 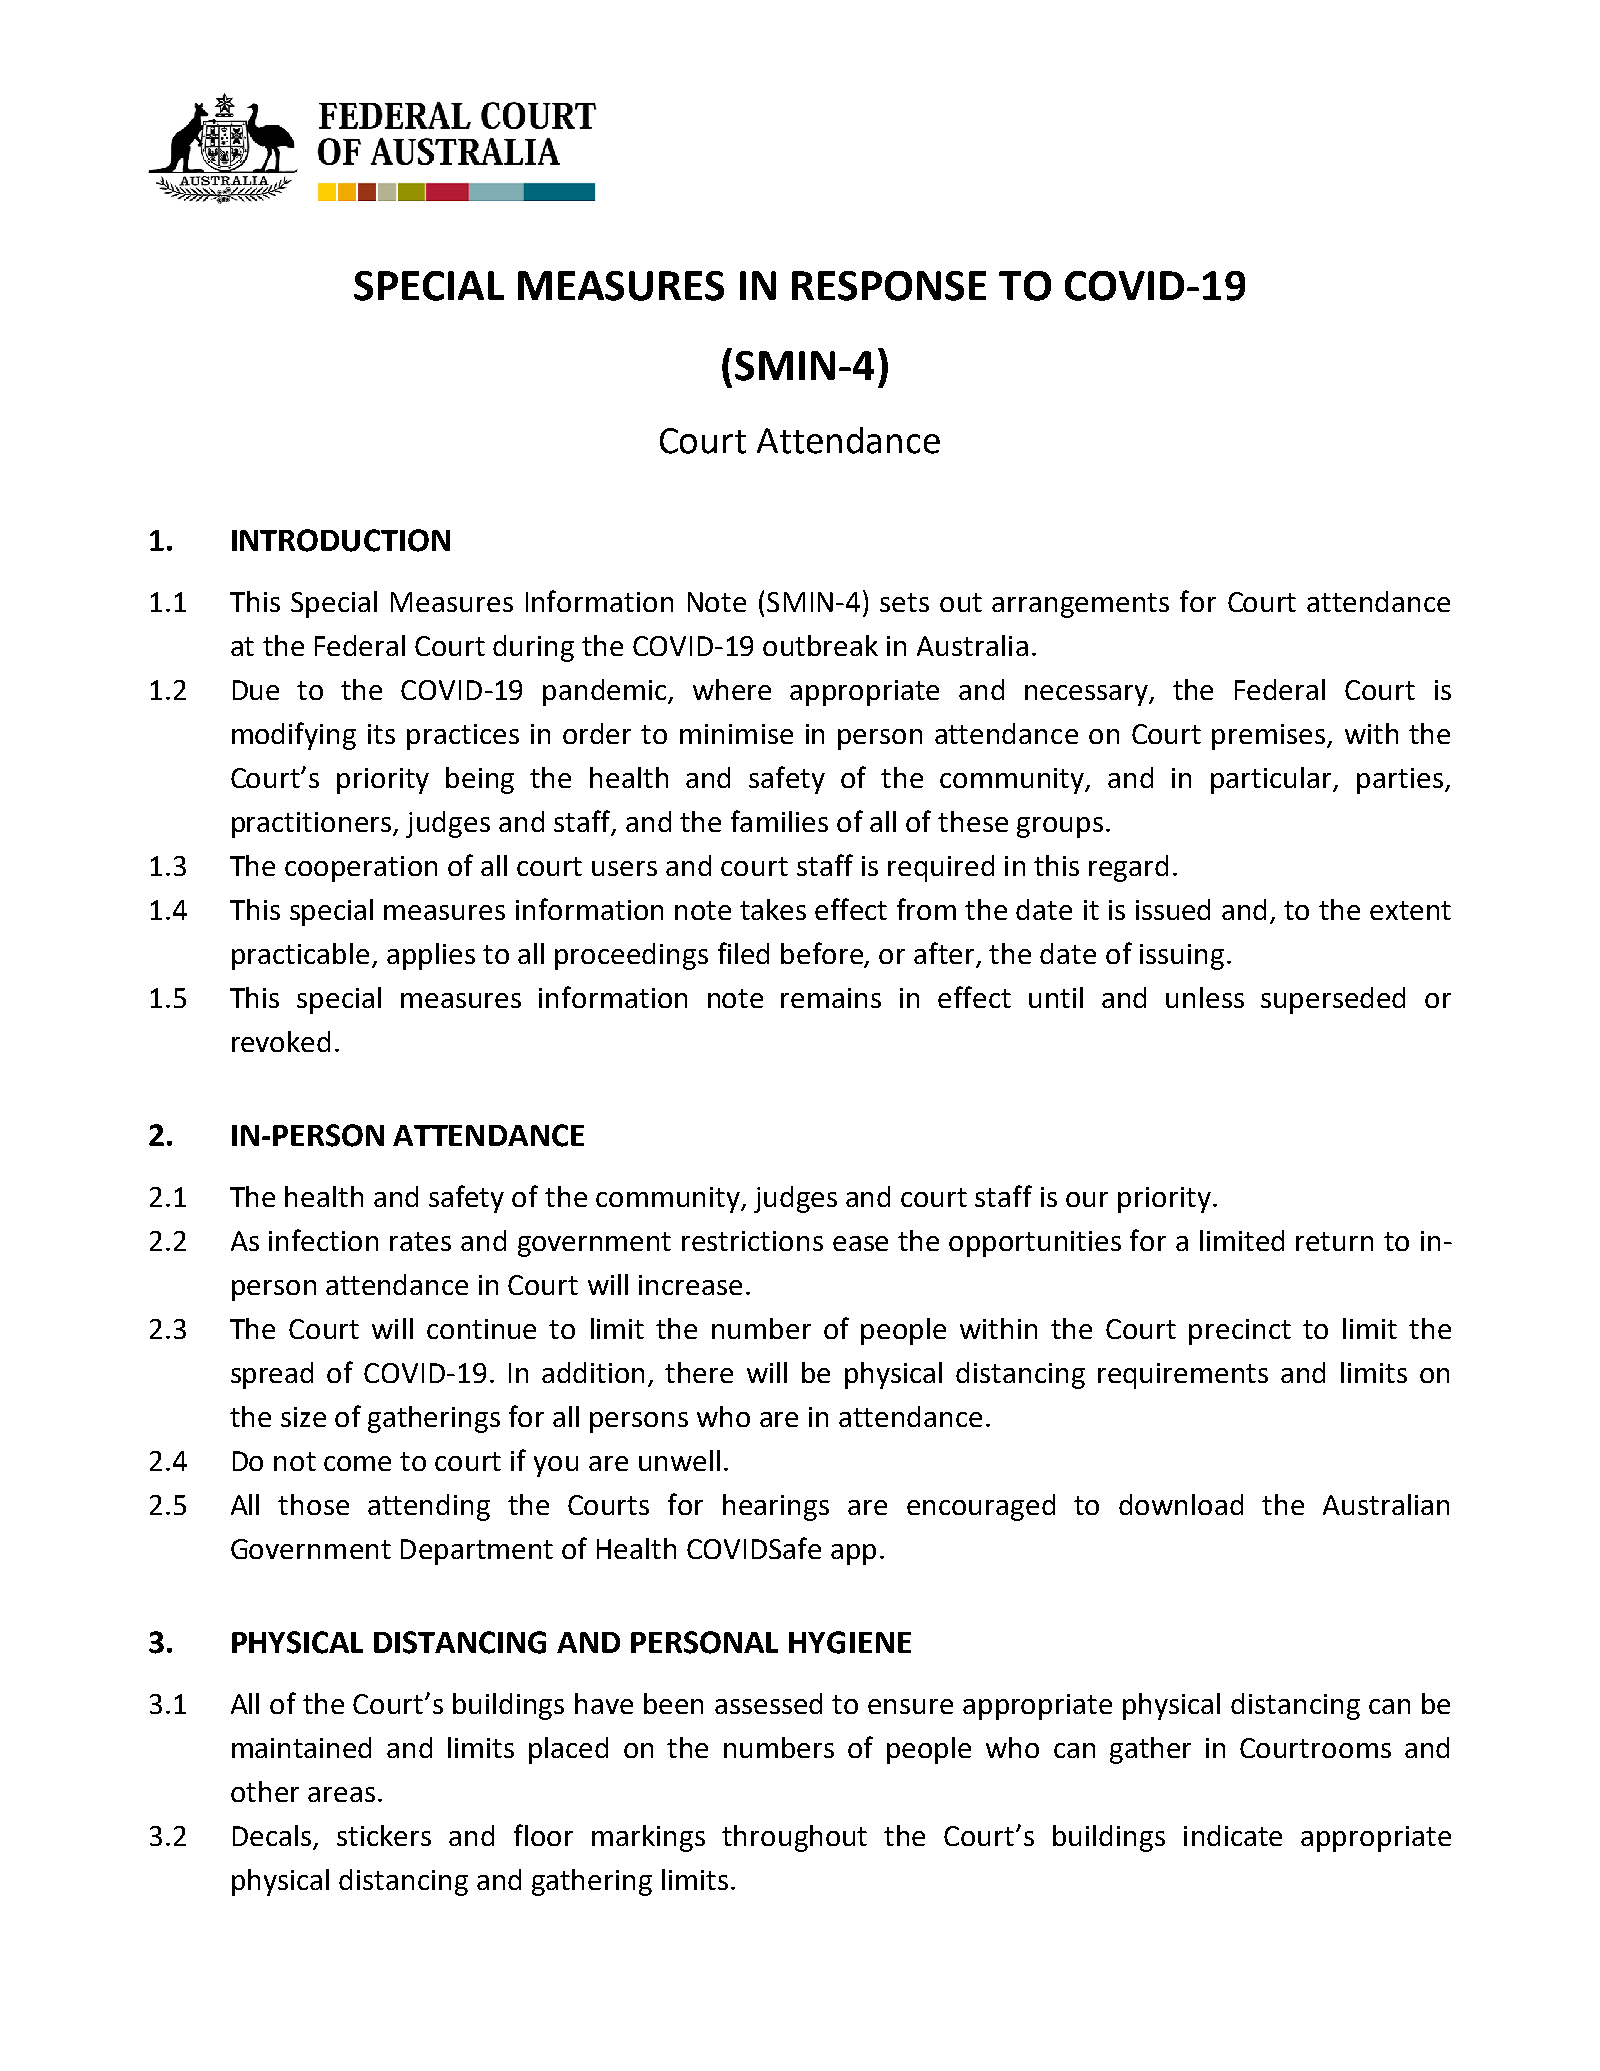 What do you see at coordinates (431, 956) in the document?
I see `applies` at bounding box center [431, 956].
